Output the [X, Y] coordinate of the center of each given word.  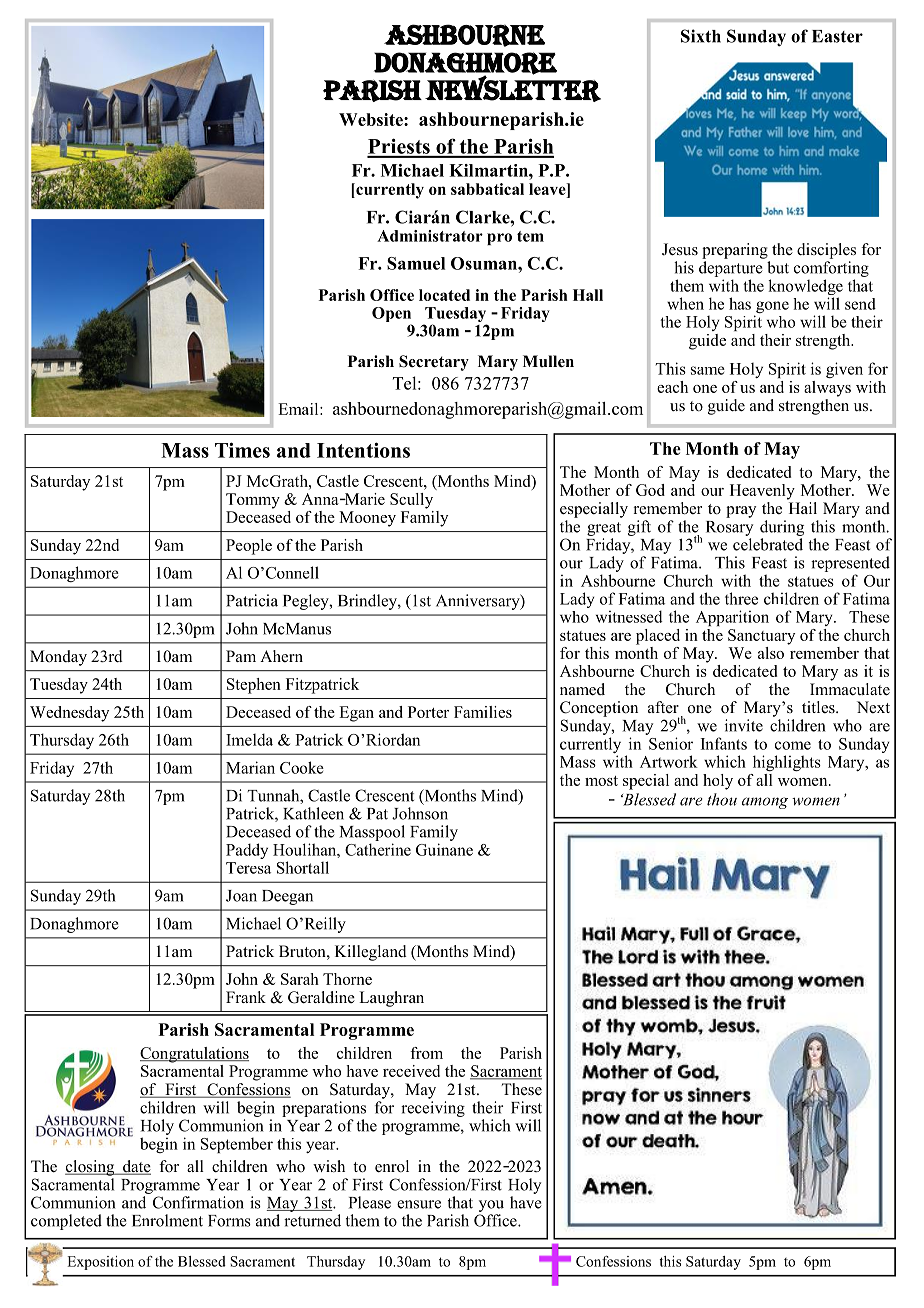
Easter [837, 36]
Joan [241, 896]
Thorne [347, 979]
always [827, 389]
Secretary [434, 363]
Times [242, 450]
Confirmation [198, 1202]
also [771, 653]
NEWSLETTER [513, 88]
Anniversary [479, 602]
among [765, 803]
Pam [241, 656]
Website [372, 119]
